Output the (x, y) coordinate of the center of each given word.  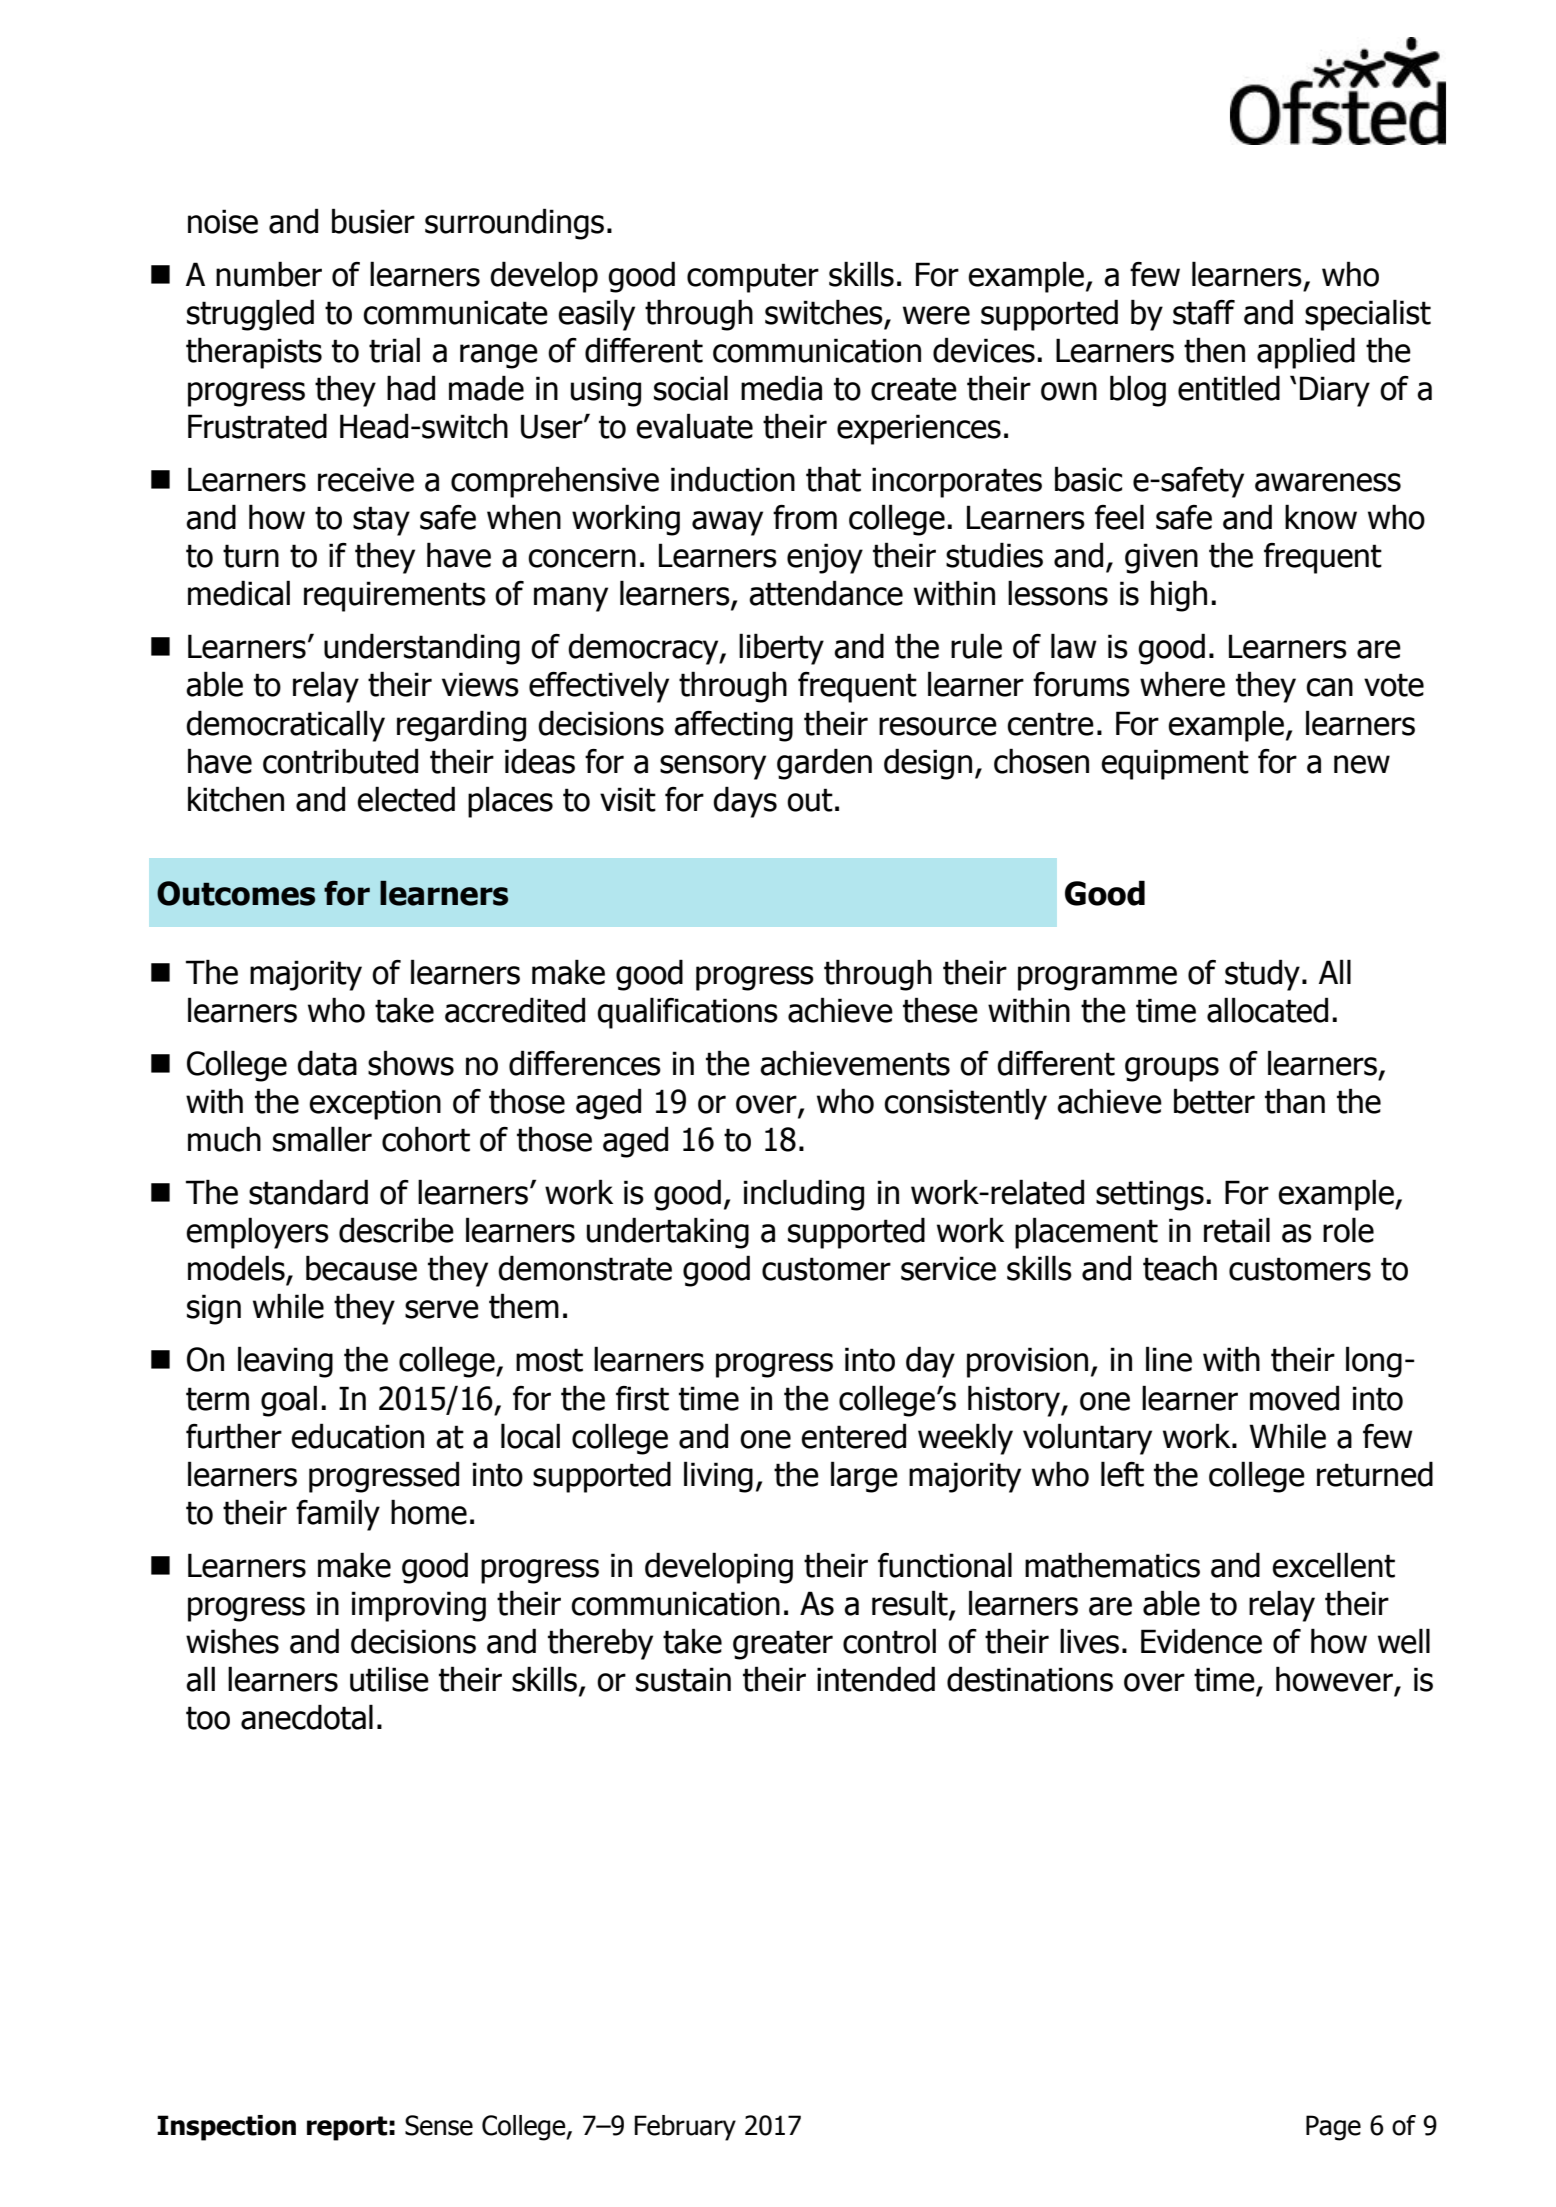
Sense (439, 2125)
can (1329, 687)
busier (373, 221)
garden (824, 764)
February (685, 2128)
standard (308, 1192)
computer (753, 278)
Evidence (1201, 1641)
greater (783, 1645)
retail (1237, 1230)
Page (1333, 2128)
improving (419, 1606)
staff (1204, 312)
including (804, 1195)
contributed (340, 761)
